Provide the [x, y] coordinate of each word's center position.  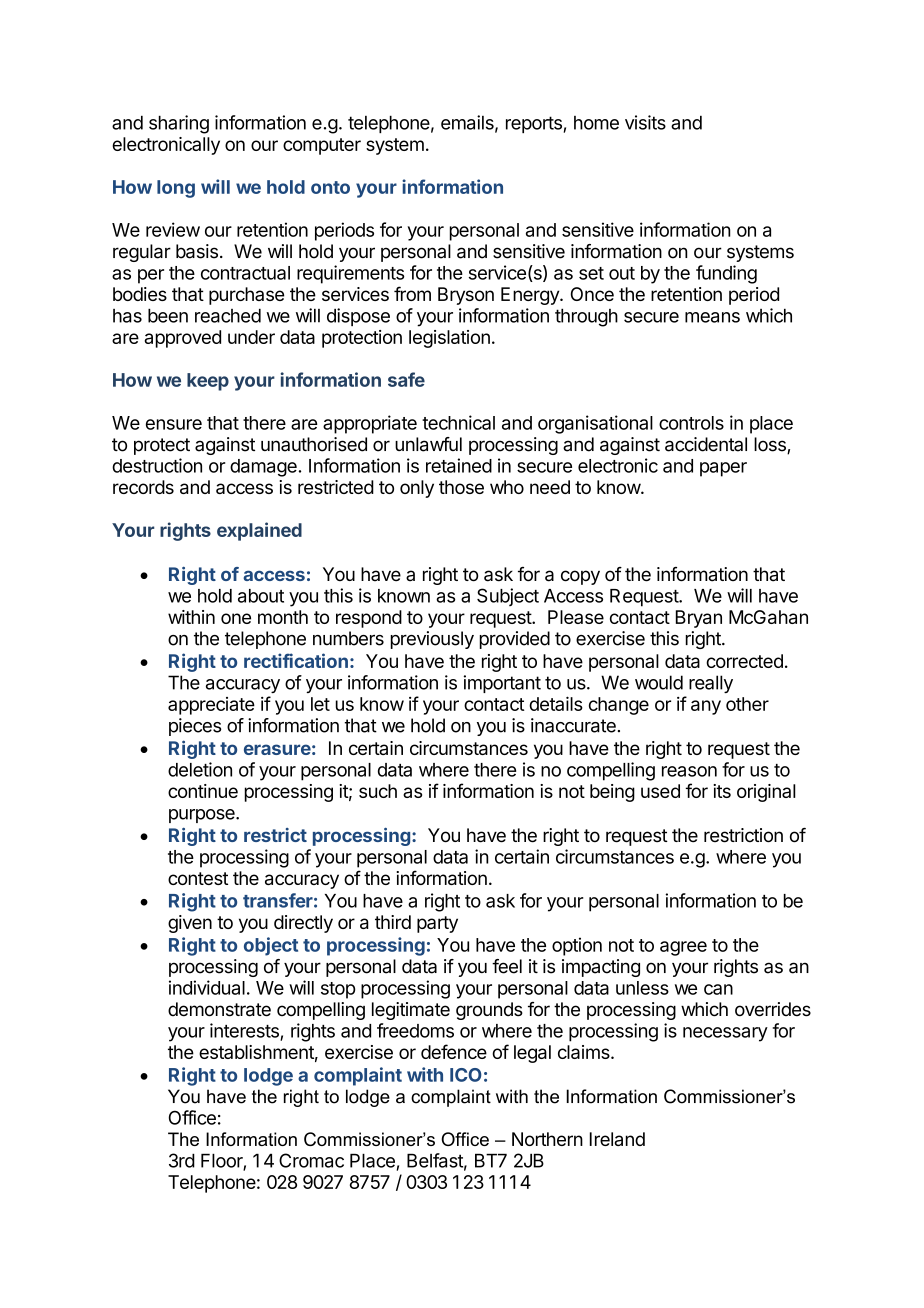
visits [645, 122]
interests [245, 1031]
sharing [179, 124]
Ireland [617, 1139]
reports [534, 124]
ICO [466, 1075]
